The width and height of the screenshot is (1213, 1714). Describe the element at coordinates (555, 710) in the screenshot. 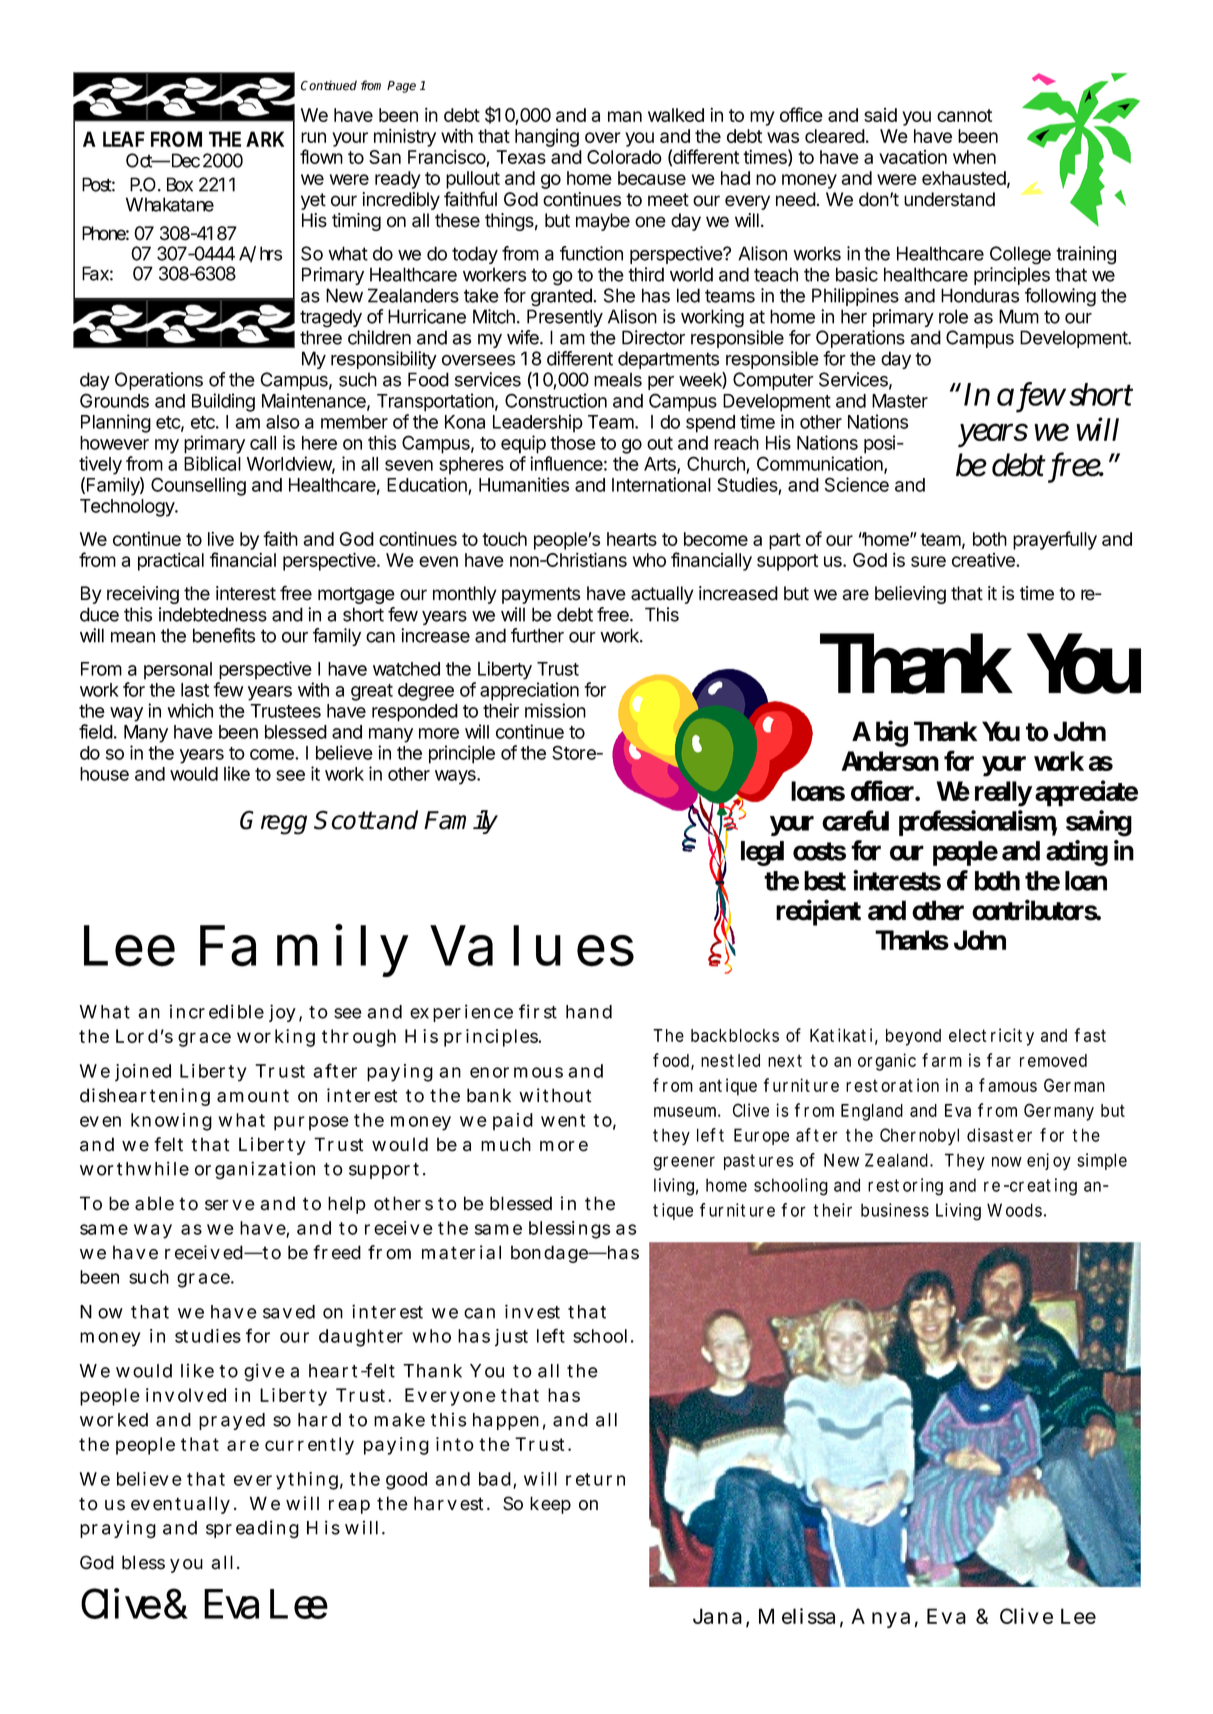

I see `mission` at that location.
